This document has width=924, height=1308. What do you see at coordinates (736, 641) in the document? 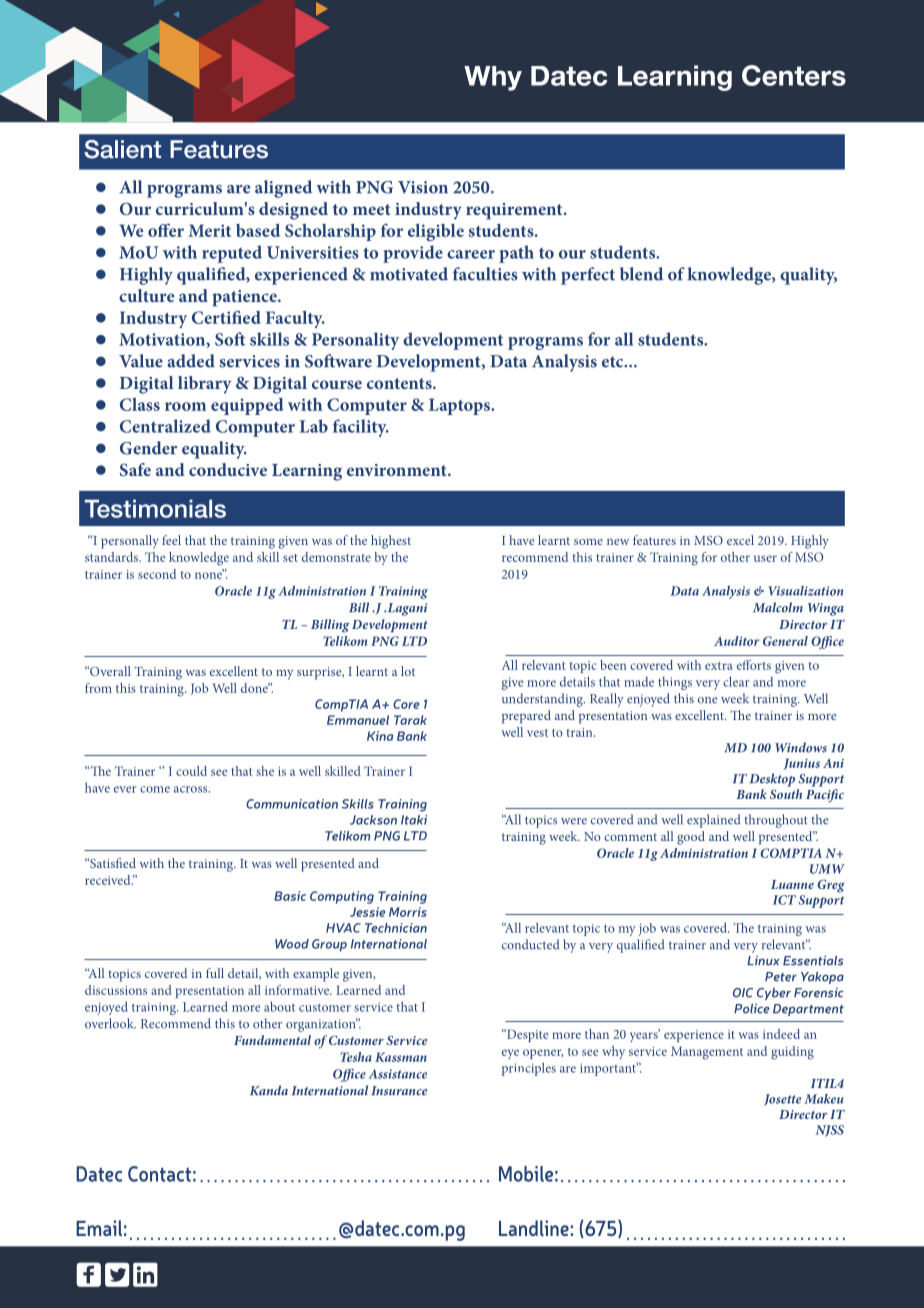
I see `Auditor` at bounding box center [736, 641].
